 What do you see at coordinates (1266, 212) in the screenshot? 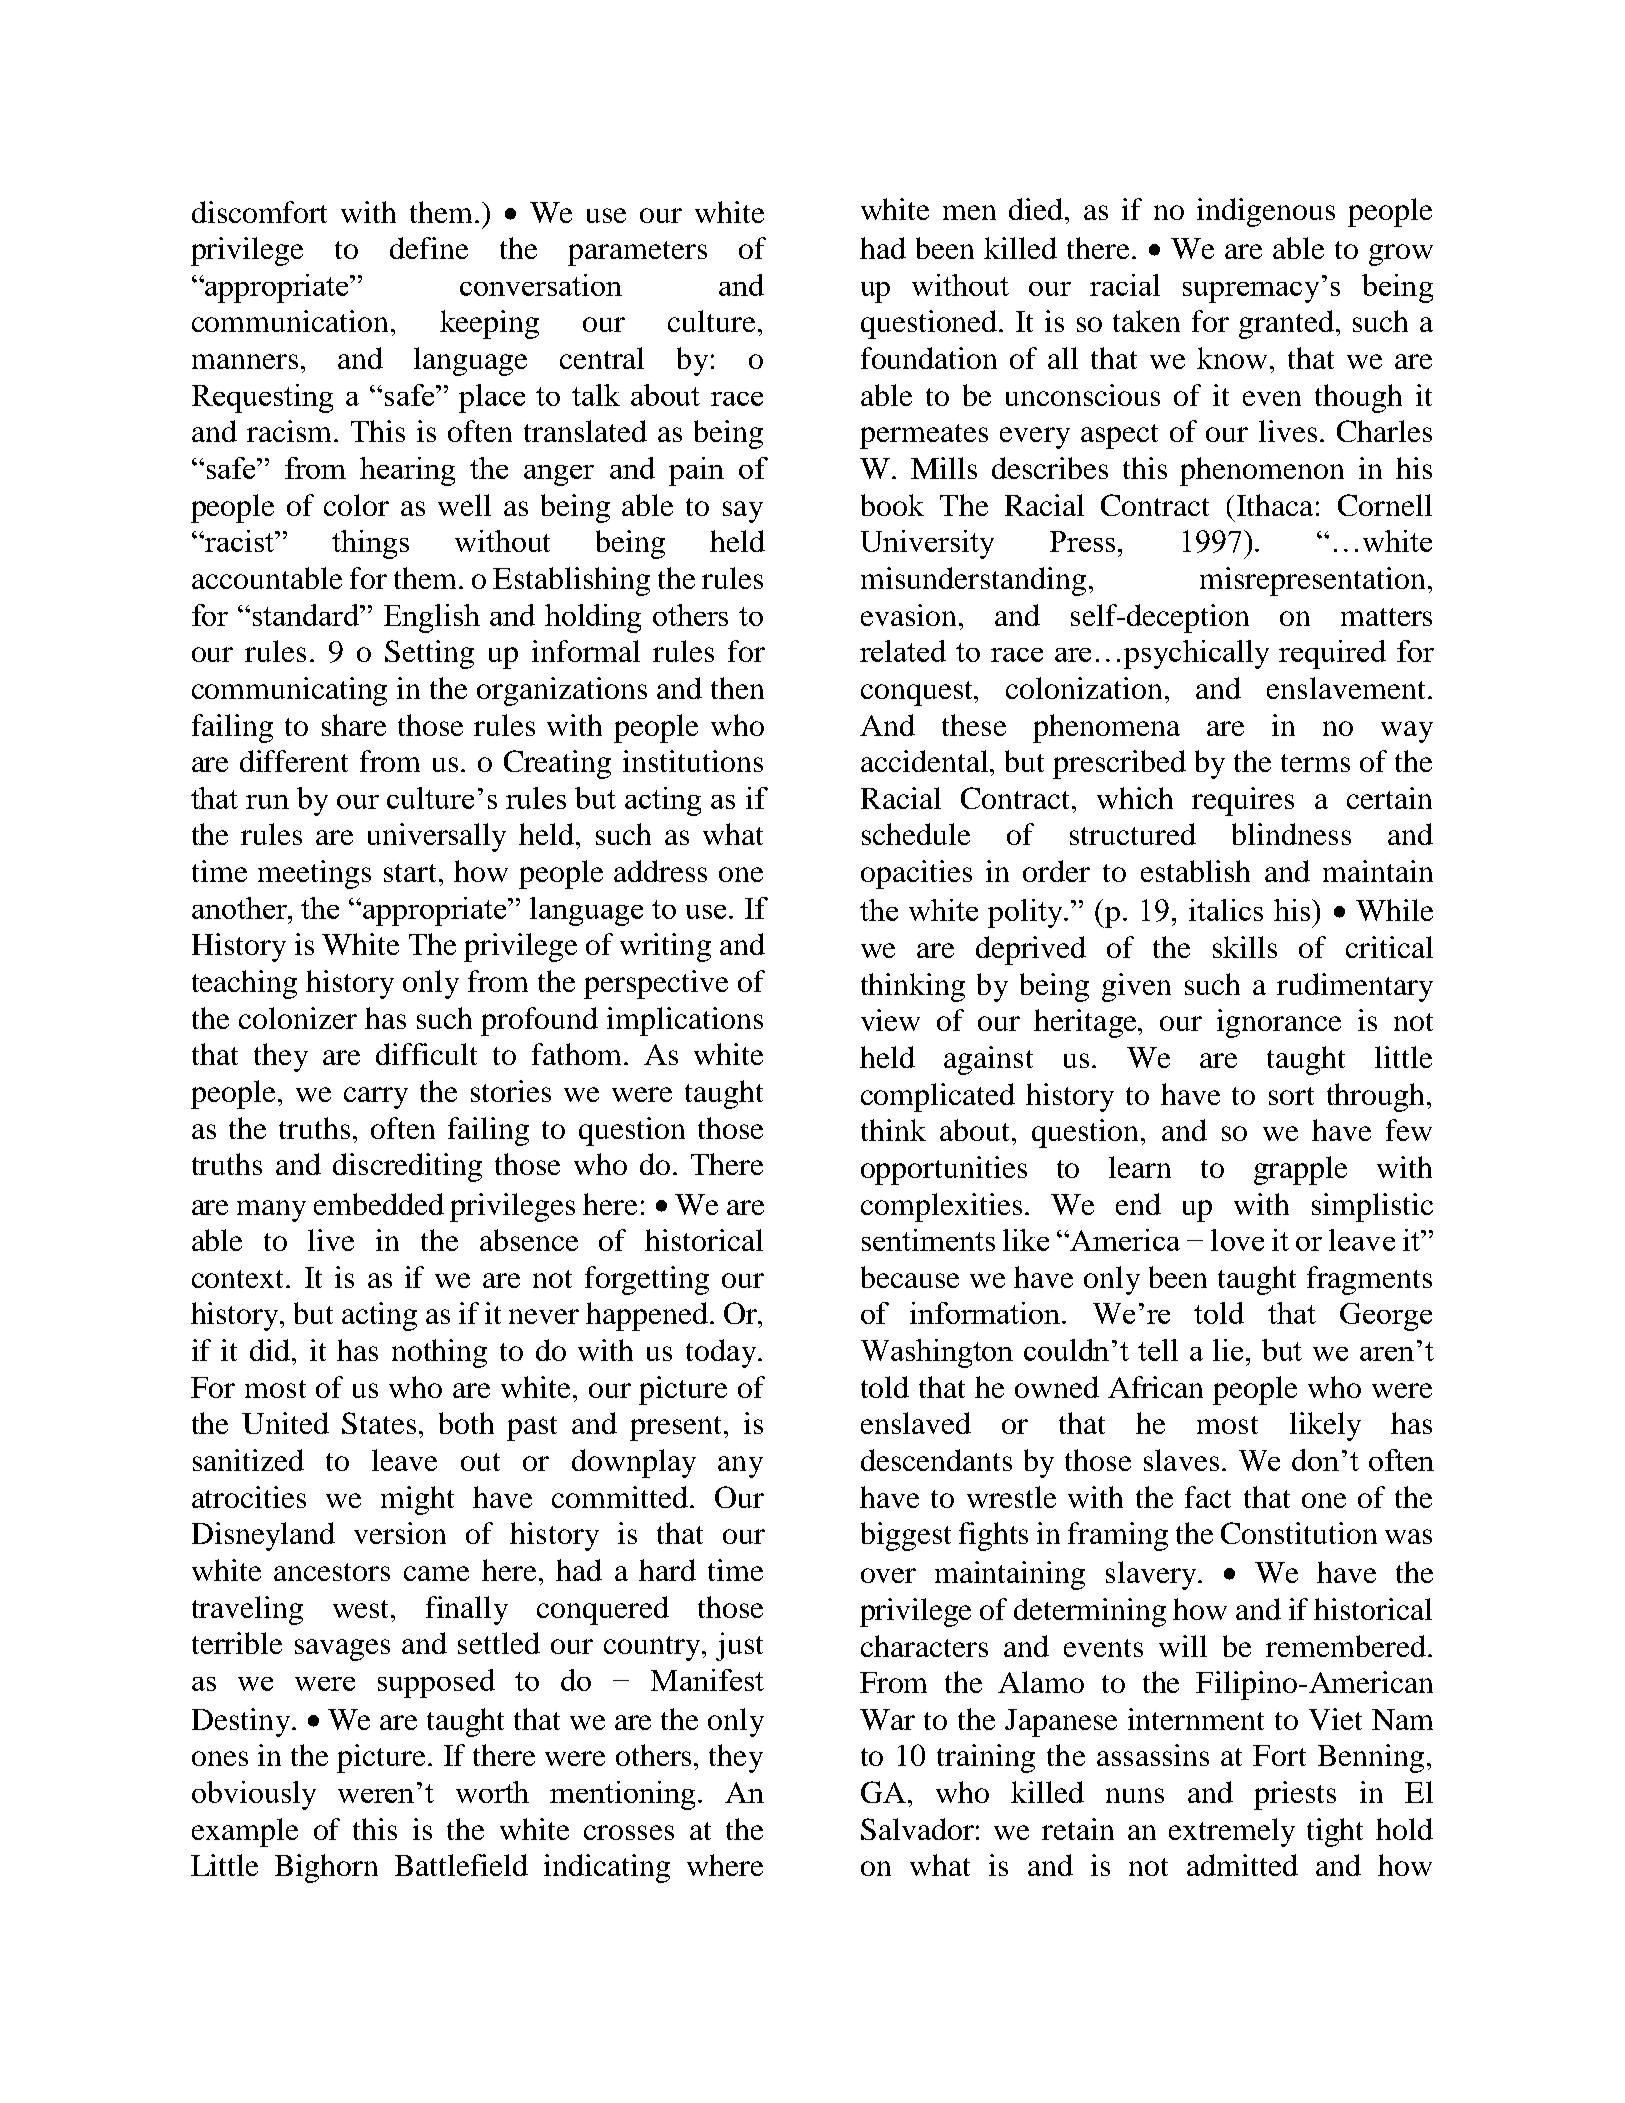
I see `indigenous` at bounding box center [1266, 212].
